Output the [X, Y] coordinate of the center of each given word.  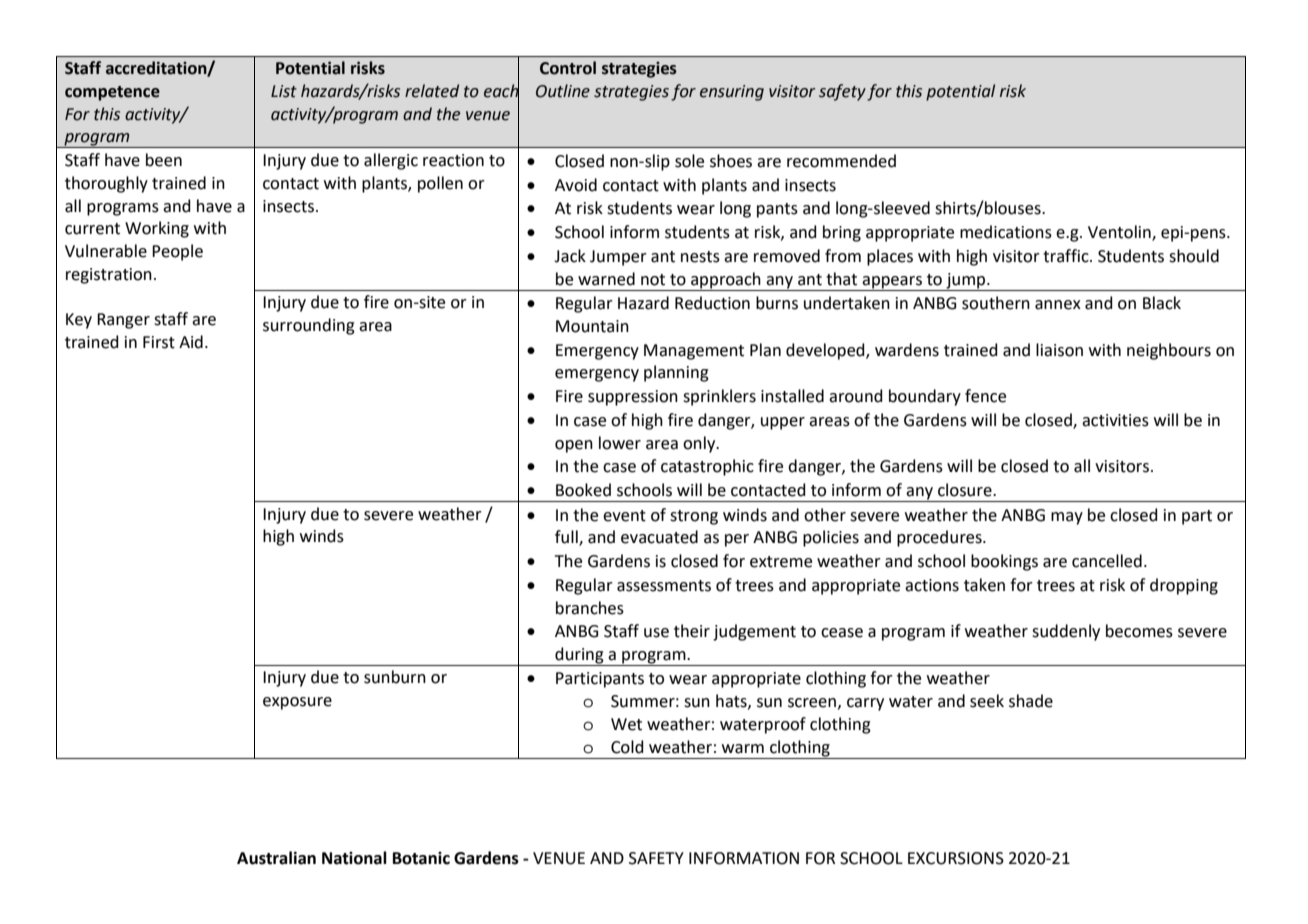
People [177, 252]
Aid [191, 342]
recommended [841, 161]
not [653, 280]
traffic [1067, 256]
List [284, 91]
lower [620, 443]
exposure [297, 703]
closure [966, 490]
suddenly [1066, 632]
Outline [563, 91]
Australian [276, 858]
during [579, 656]
